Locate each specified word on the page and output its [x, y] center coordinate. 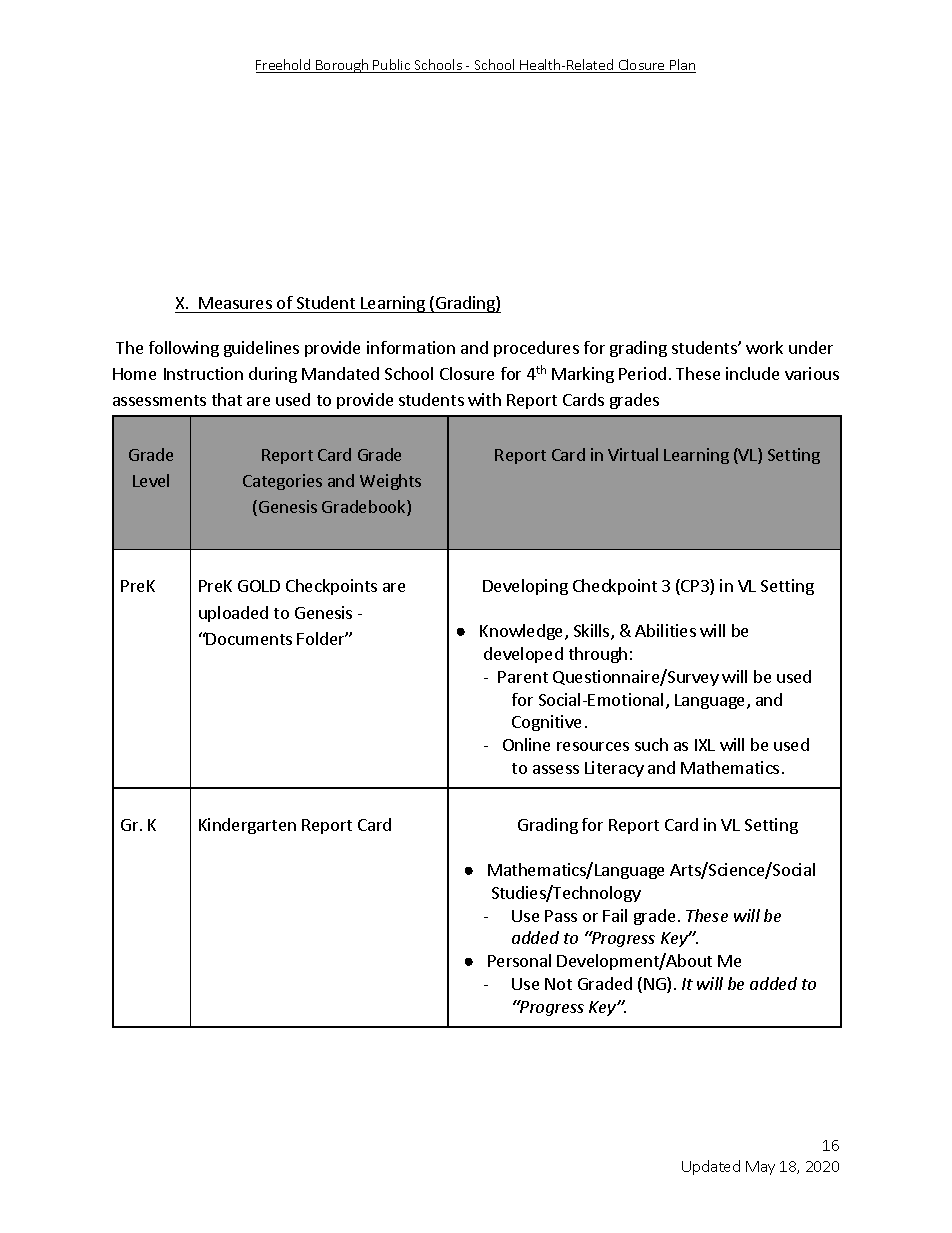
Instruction [203, 373]
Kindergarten [247, 826]
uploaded [233, 614]
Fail [615, 915]
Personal [519, 960]
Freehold [284, 66]
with [484, 399]
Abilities [665, 630]
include [752, 373]
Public [392, 66]
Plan [682, 66]
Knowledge [523, 632]
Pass [561, 916]
